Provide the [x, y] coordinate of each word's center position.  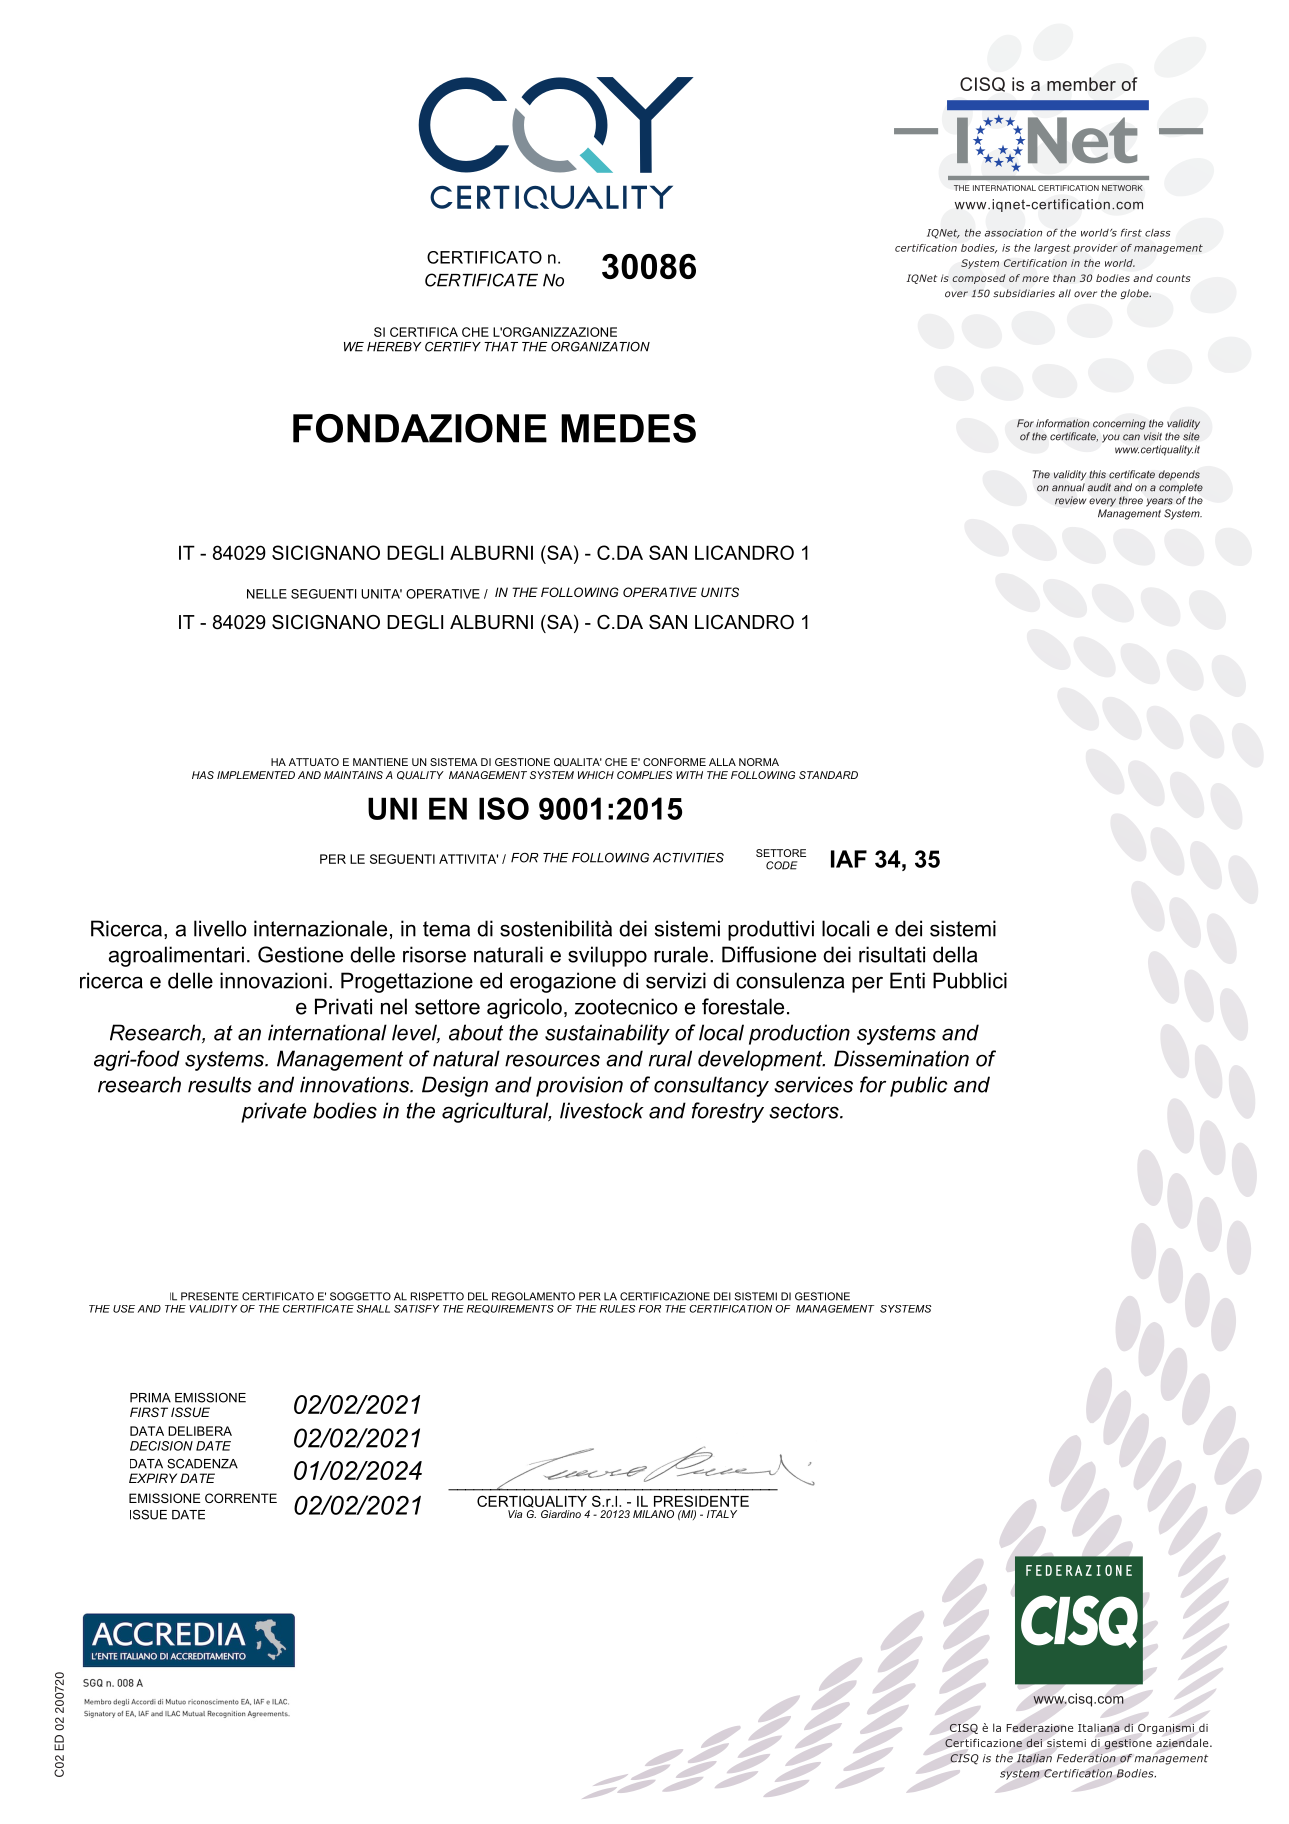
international [327, 1032]
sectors [805, 1111]
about [476, 1032]
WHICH [596, 775]
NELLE [267, 594]
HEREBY [394, 347]
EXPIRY [153, 1478]
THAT [501, 347]
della [955, 954]
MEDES [628, 428]
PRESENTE [210, 1296]
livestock [602, 1110]
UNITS [720, 592]
